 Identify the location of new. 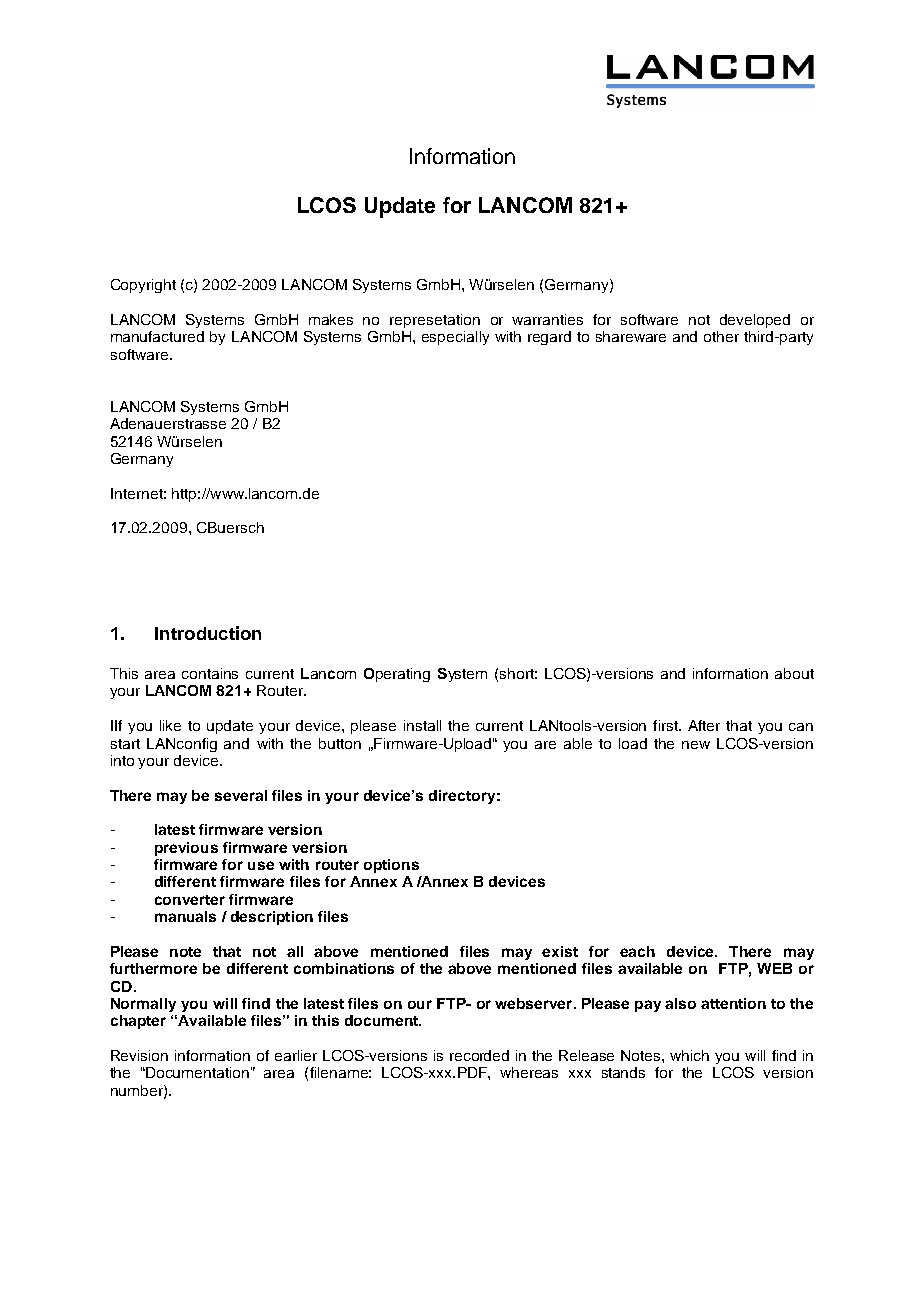
(696, 745).
